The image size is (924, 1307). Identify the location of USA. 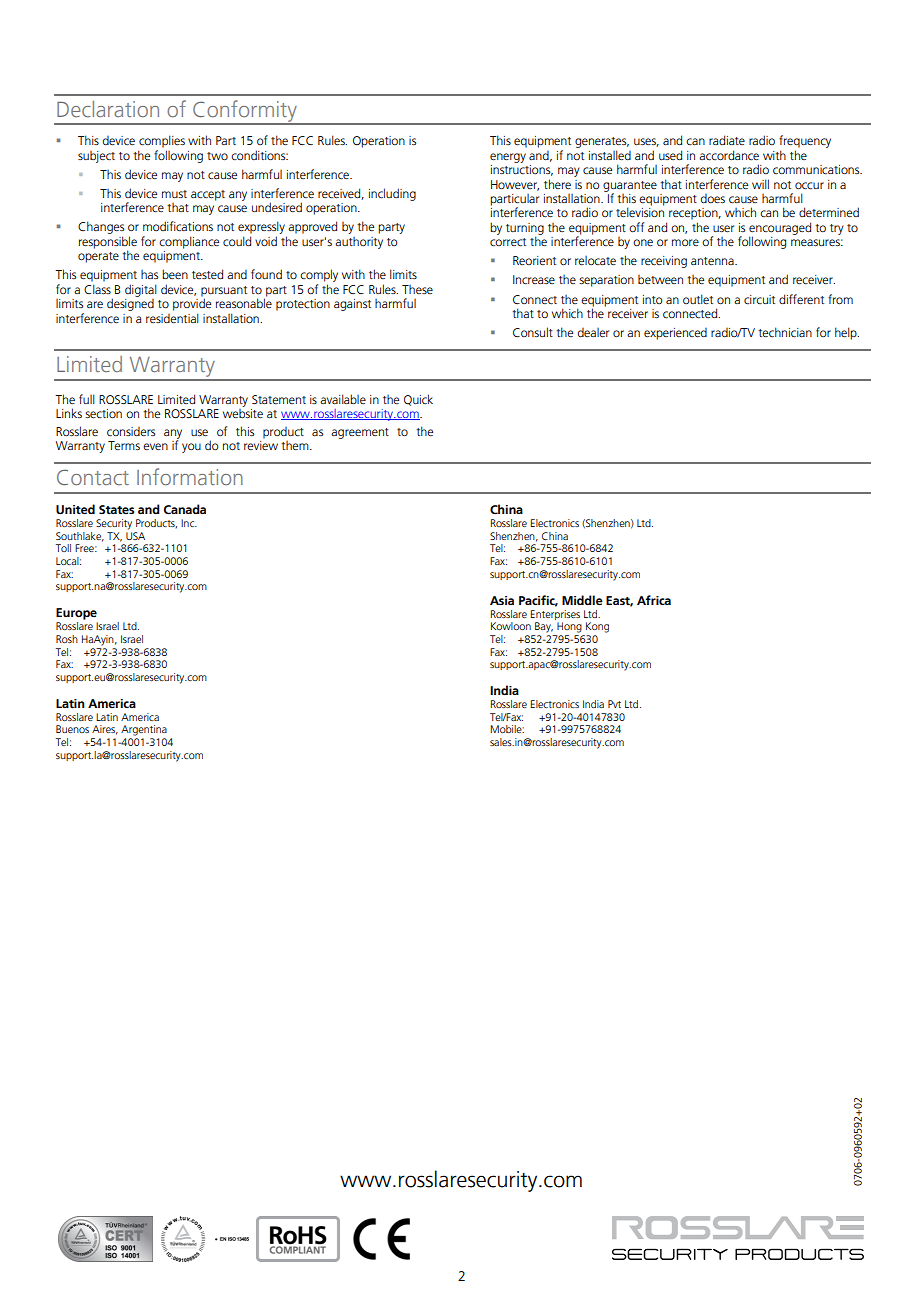
(135, 536).
